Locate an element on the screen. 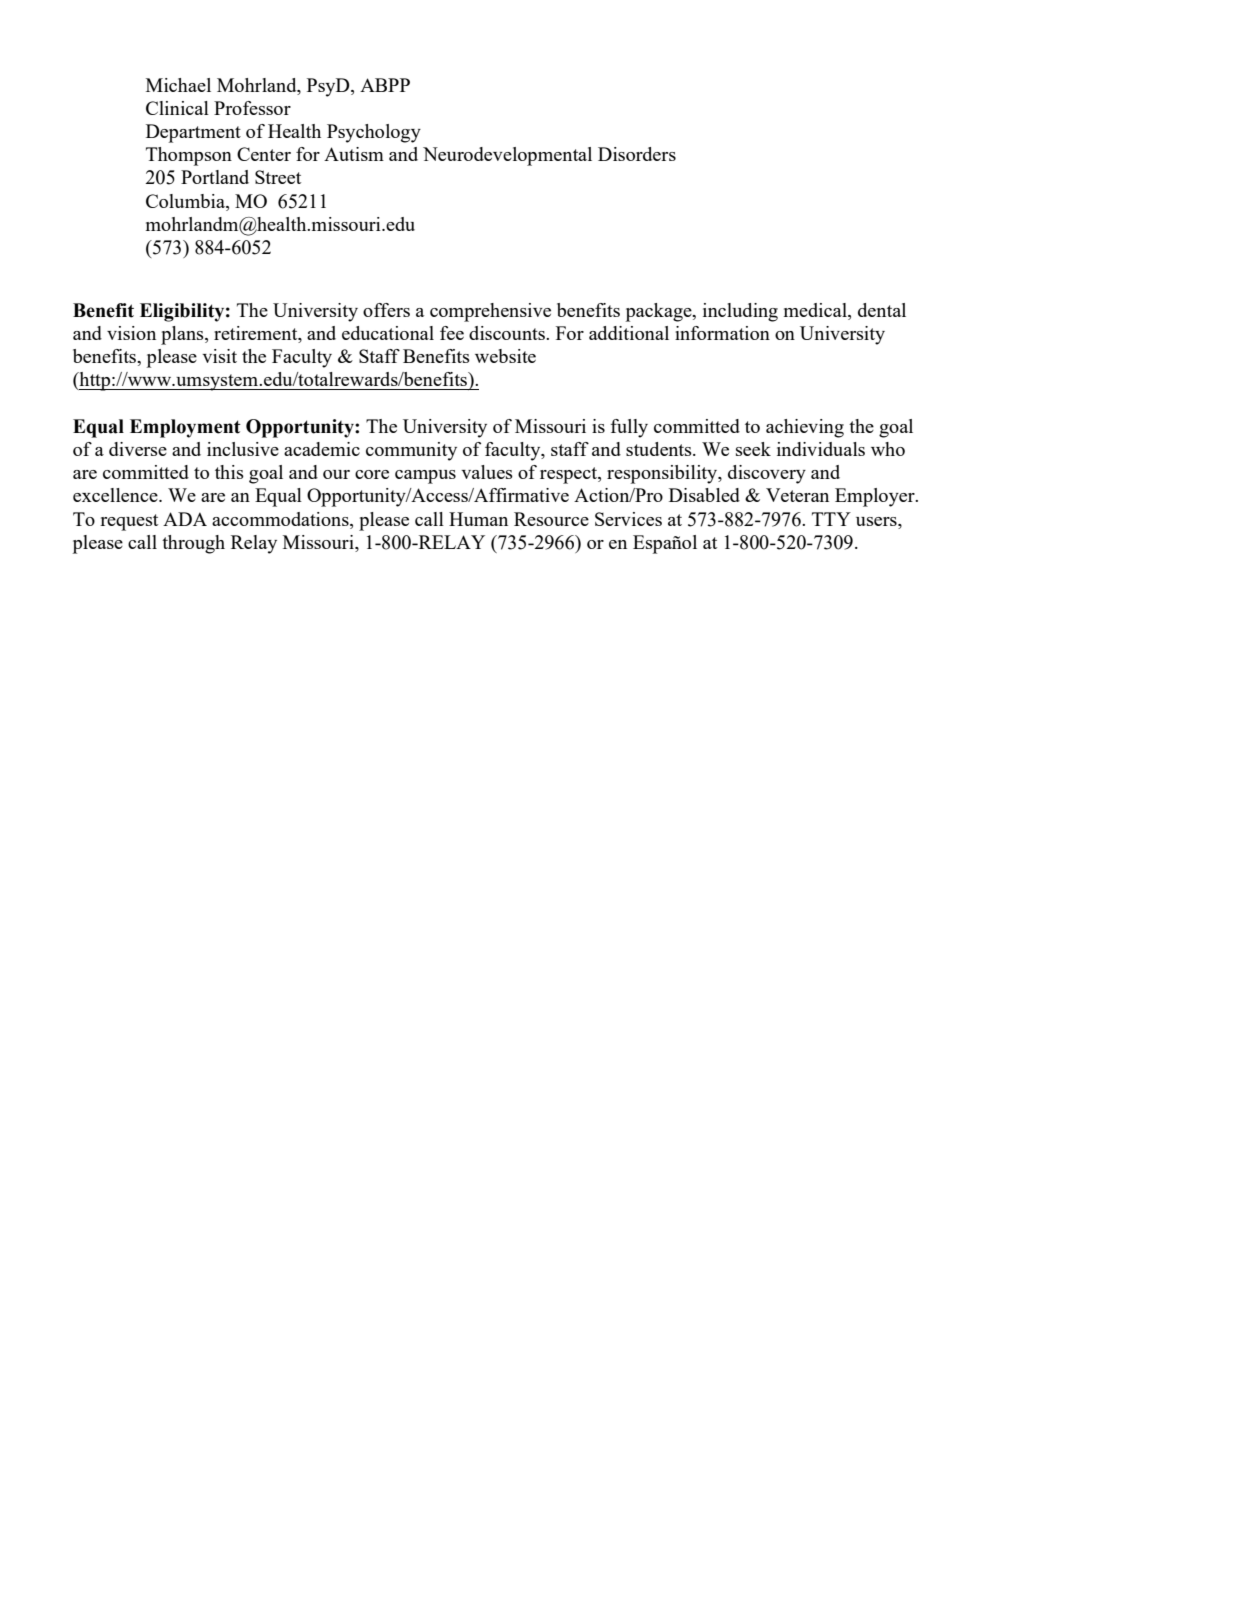 The image size is (1236, 1599). Neurodevelopmental is located at coordinates (507, 156).
